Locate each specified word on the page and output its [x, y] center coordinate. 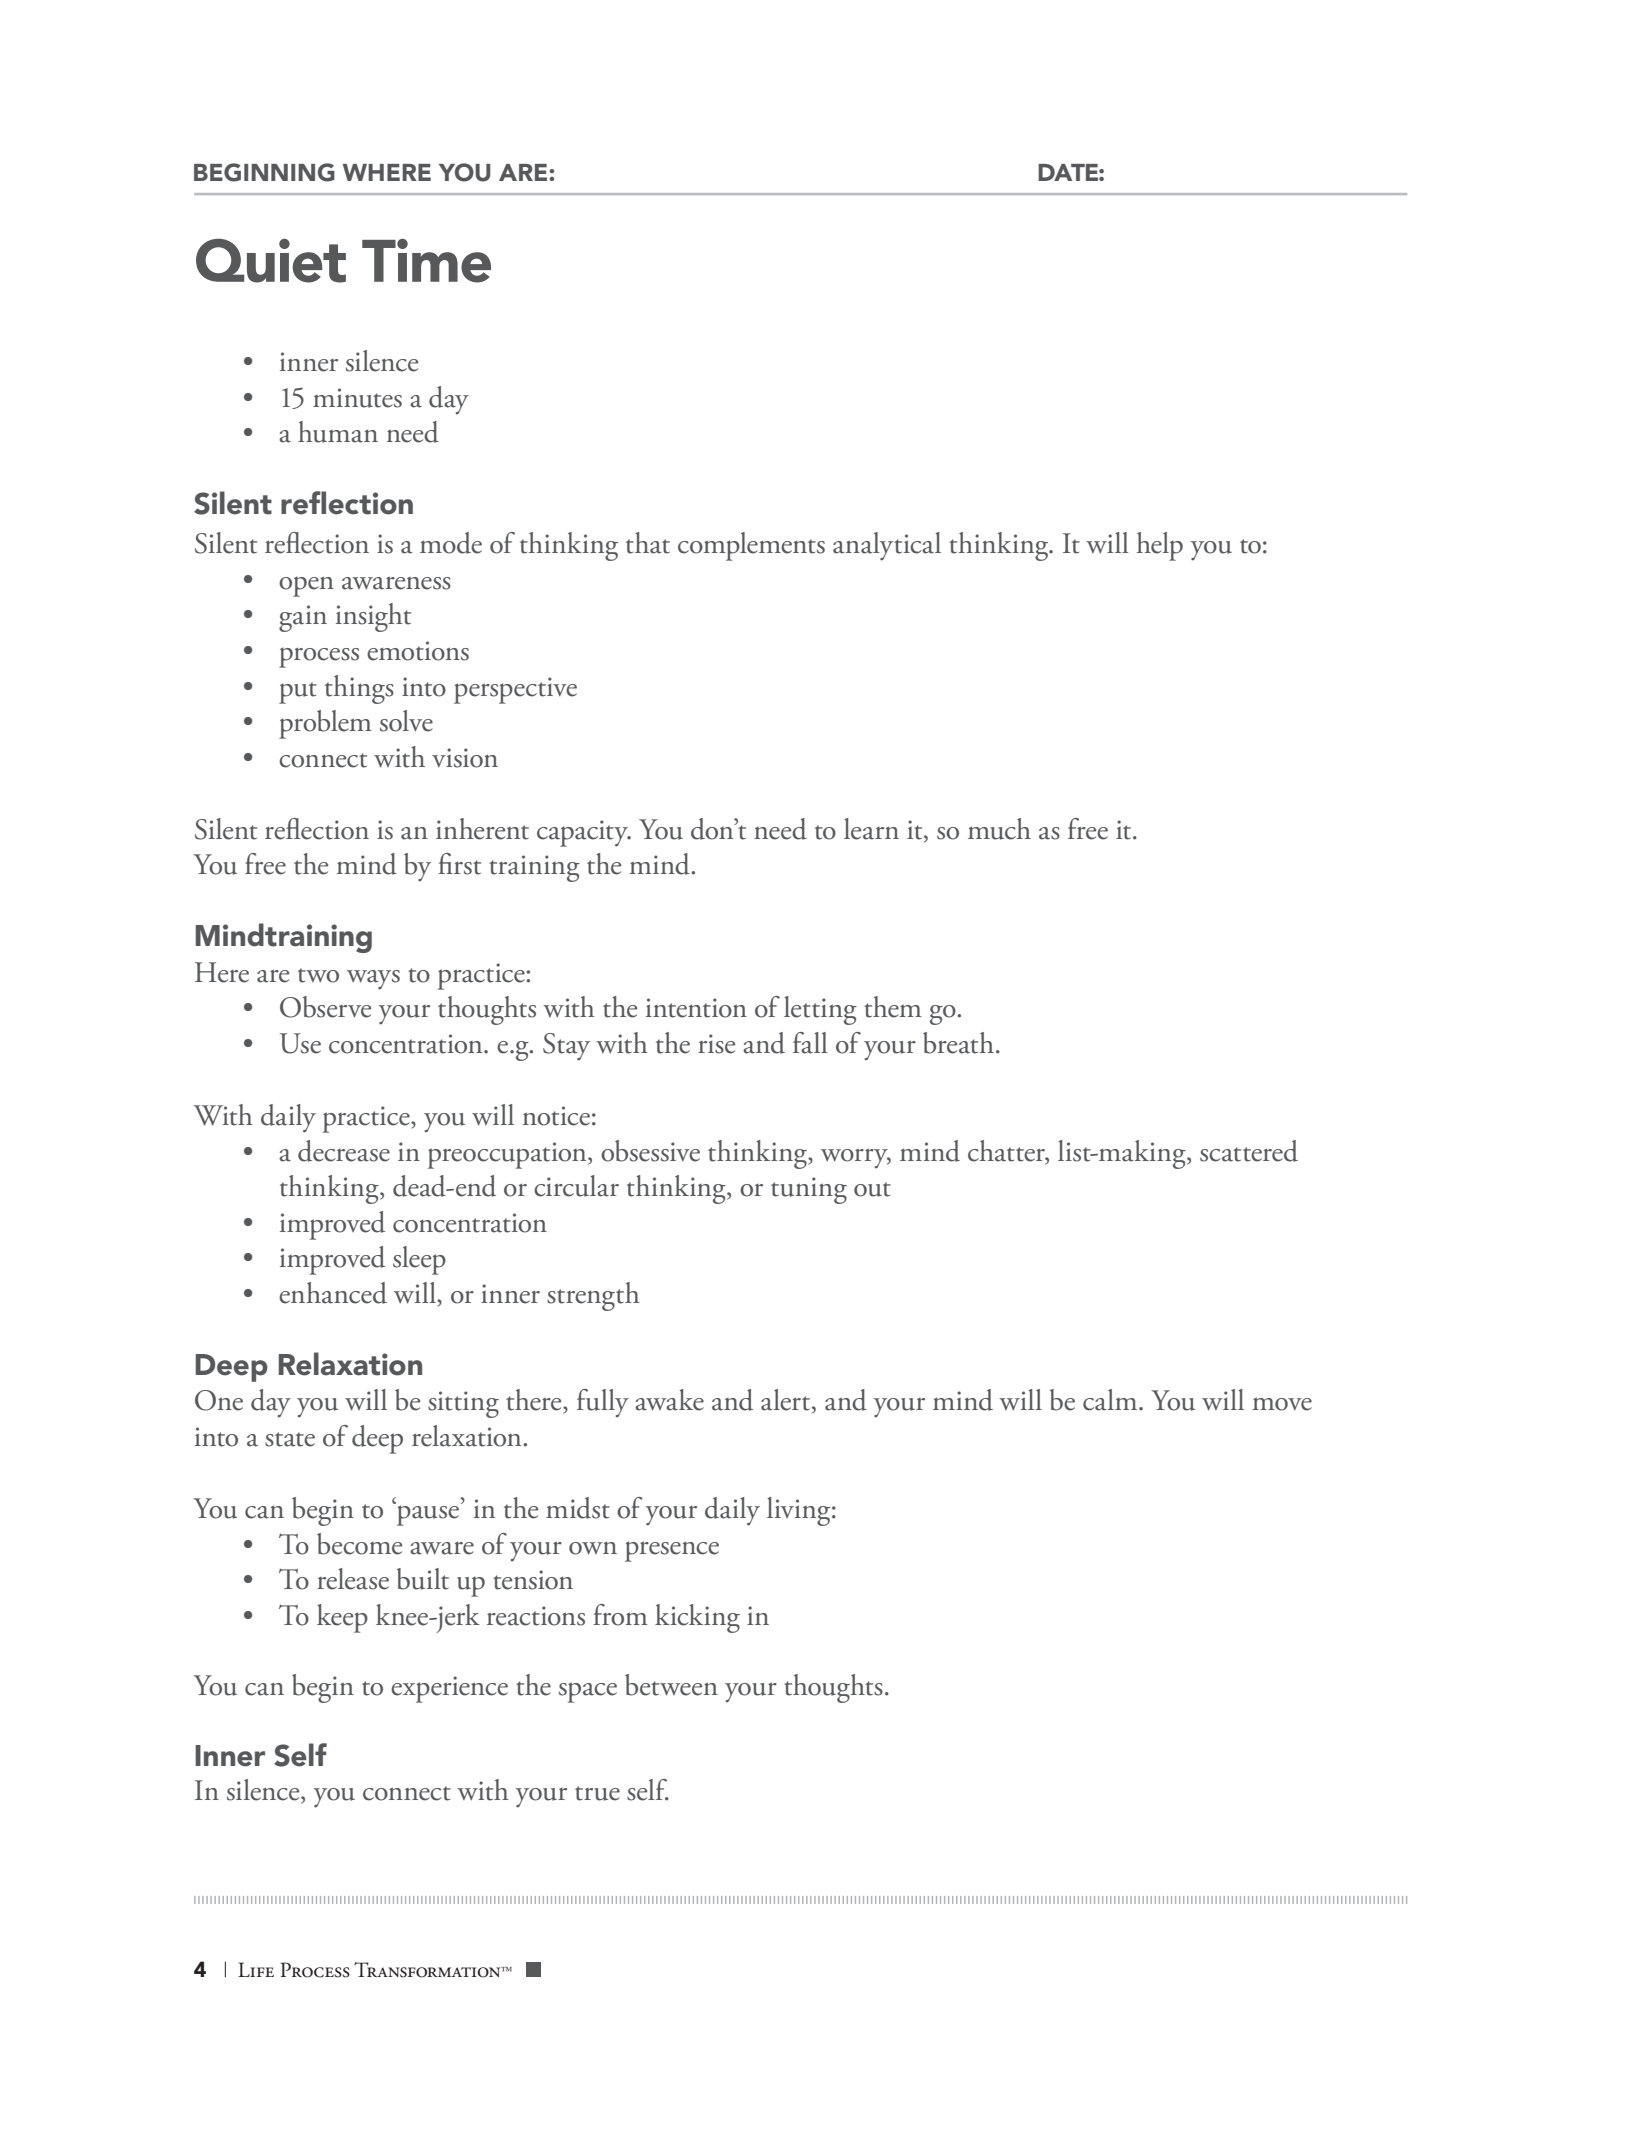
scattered [1249, 1151]
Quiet [271, 261]
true [597, 1793]
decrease [344, 1151]
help [1160, 546]
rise [716, 1044]
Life [256, 1969]
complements [751, 546]
